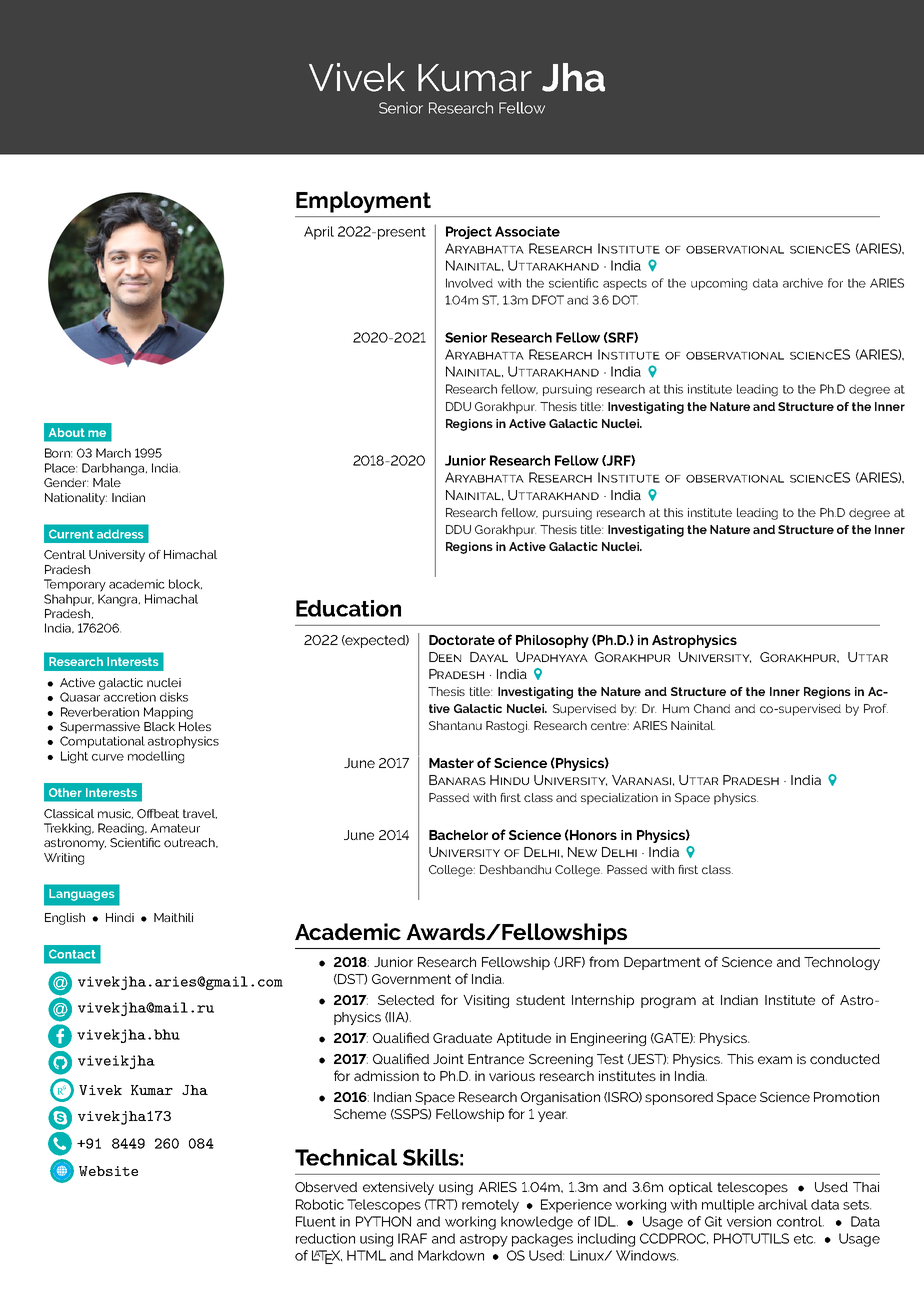 The image size is (924, 1308). I want to click on remotely, so click(490, 1206).
